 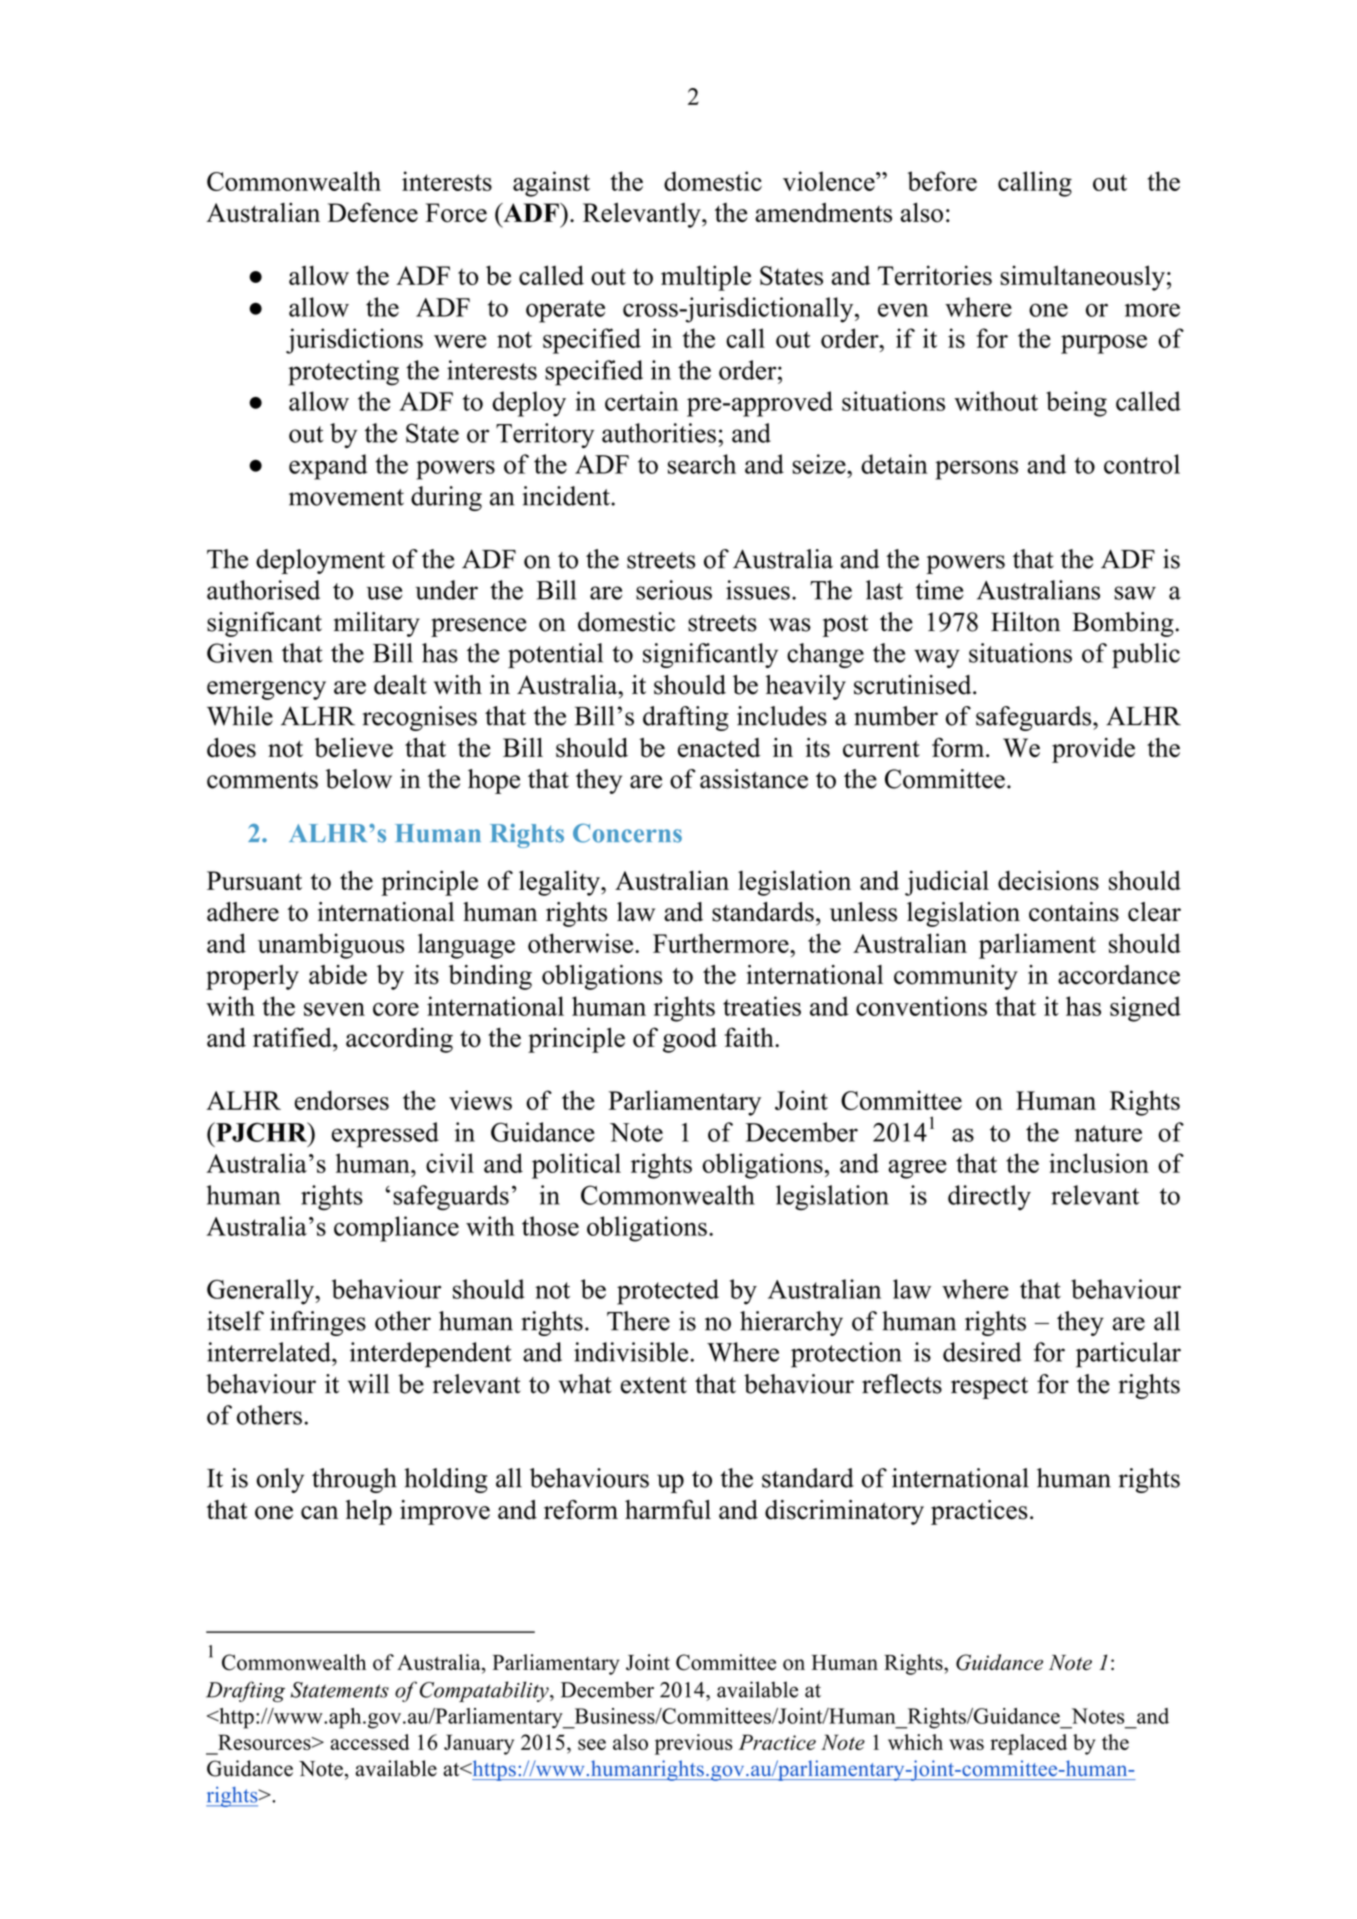 I want to click on Defence, so click(x=372, y=212).
